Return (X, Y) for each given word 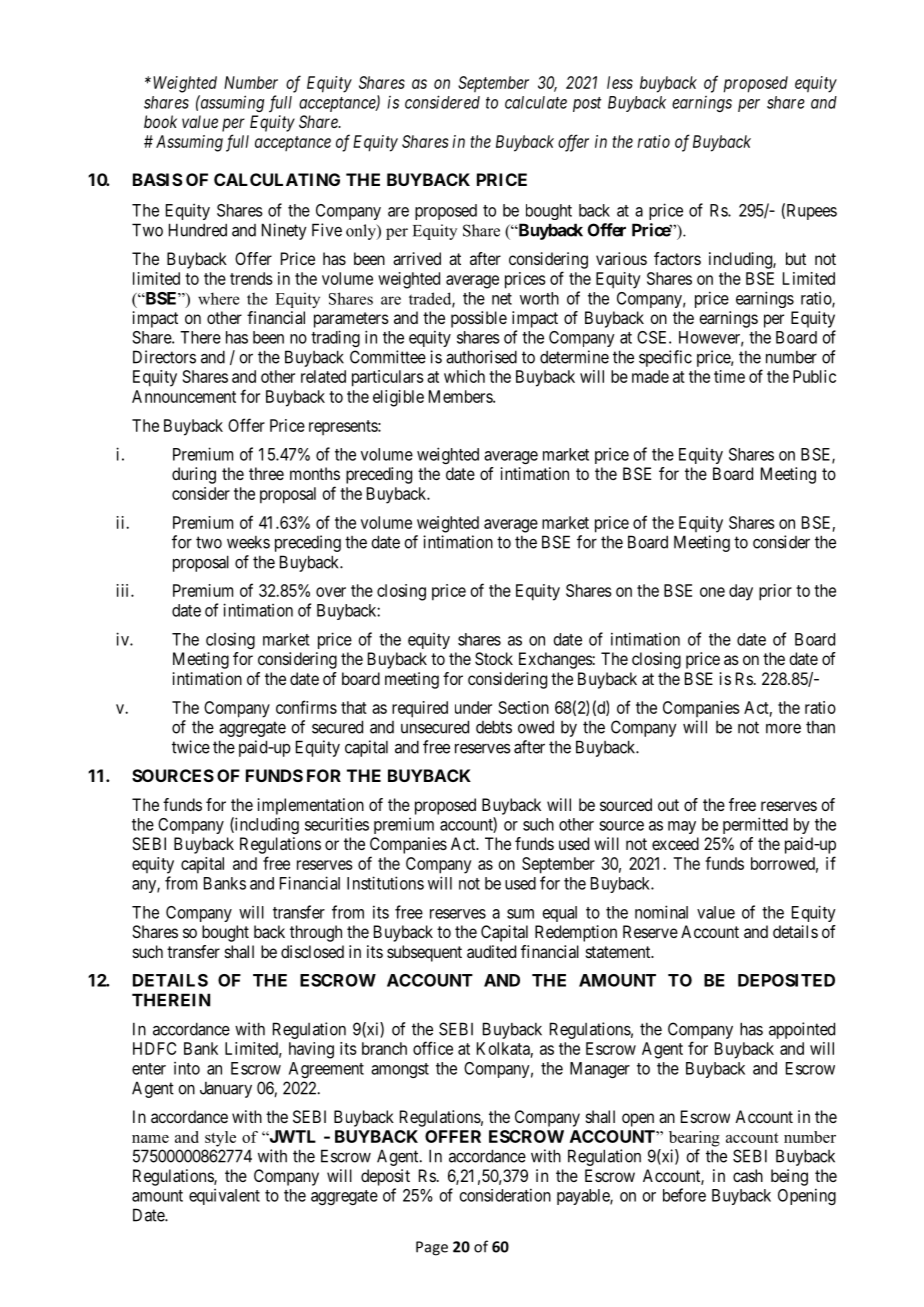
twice (191, 747)
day (741, 592)
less (620, 82)
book (160, 121)
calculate (536, 102)
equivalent (224, 1197)
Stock (494, 658)
